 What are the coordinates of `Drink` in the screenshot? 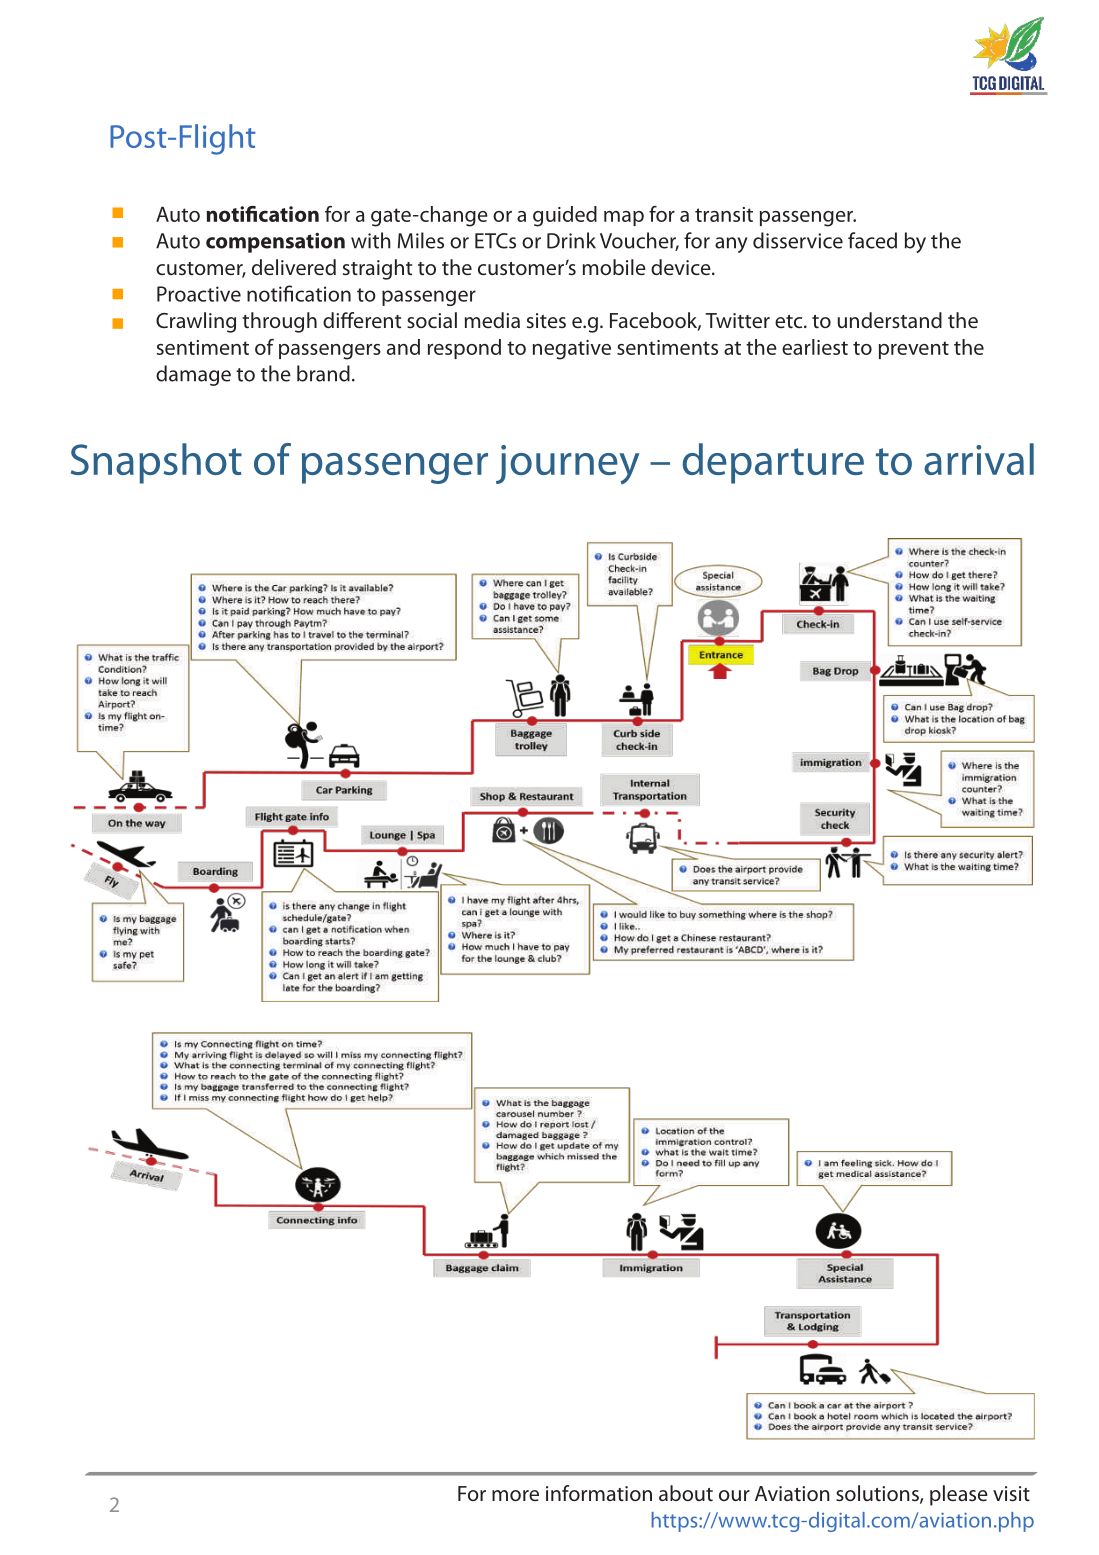 It's located at (571, 240).
